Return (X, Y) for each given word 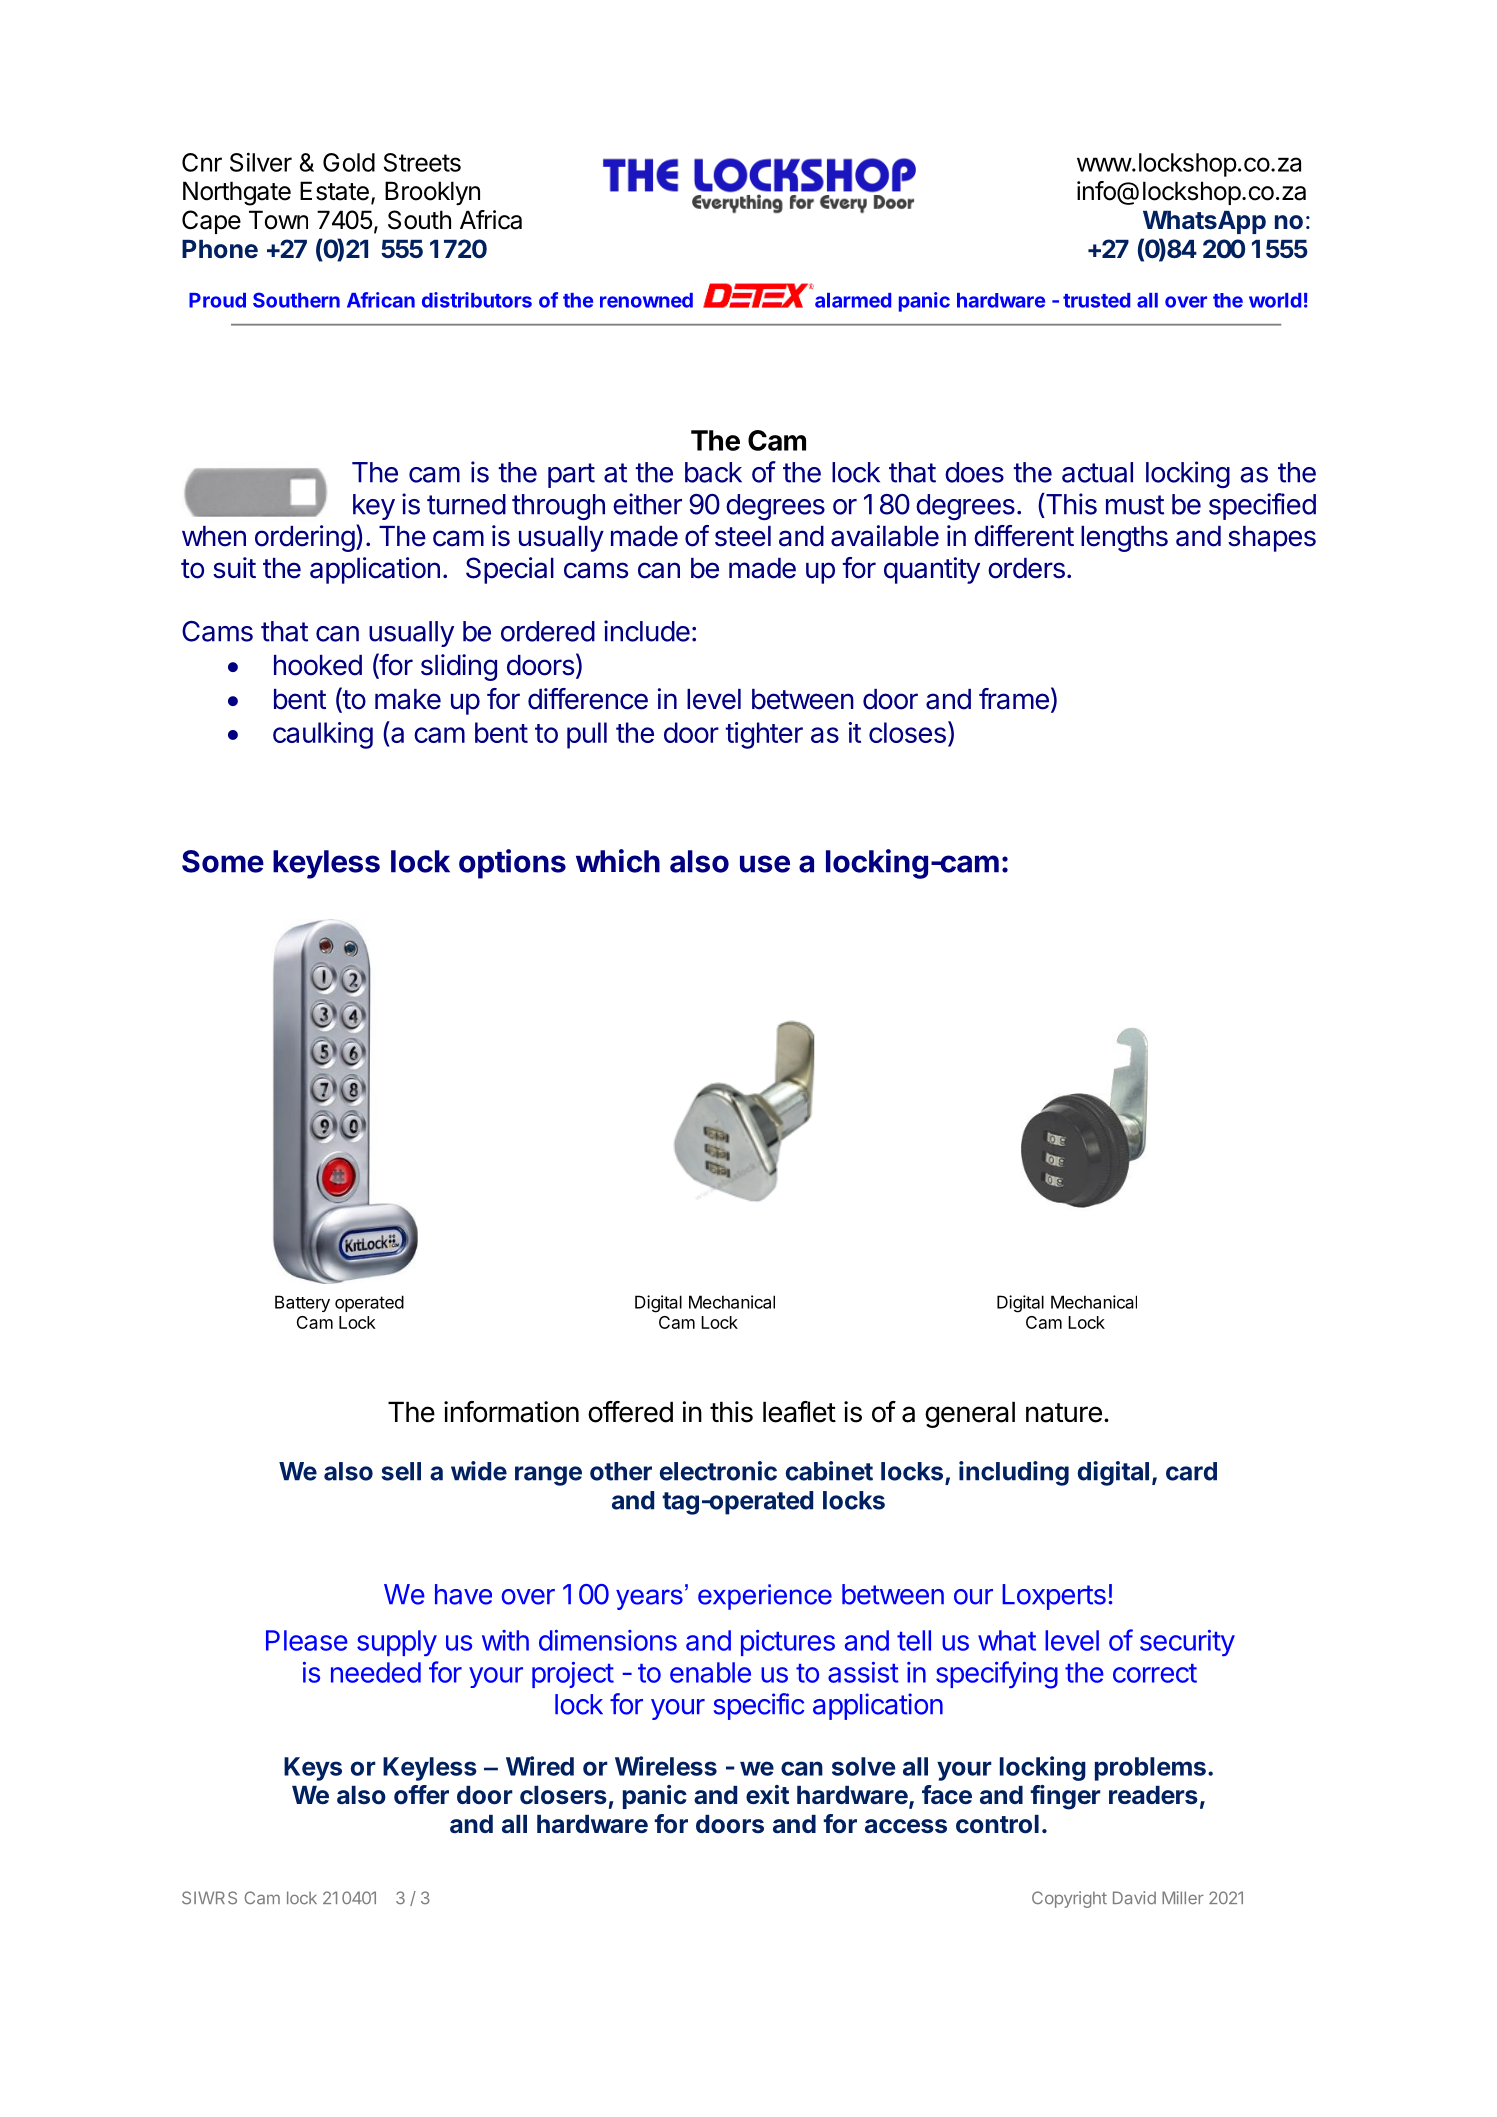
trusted (1096, 300)
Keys (313, 1769)
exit (767, 1795)
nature (1064, 1413)
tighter (764, 735)
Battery (302, 1303)
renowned (646, 300)
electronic (718, 1471)
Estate (334, 191)
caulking (323, 735)
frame (1014, 699)
